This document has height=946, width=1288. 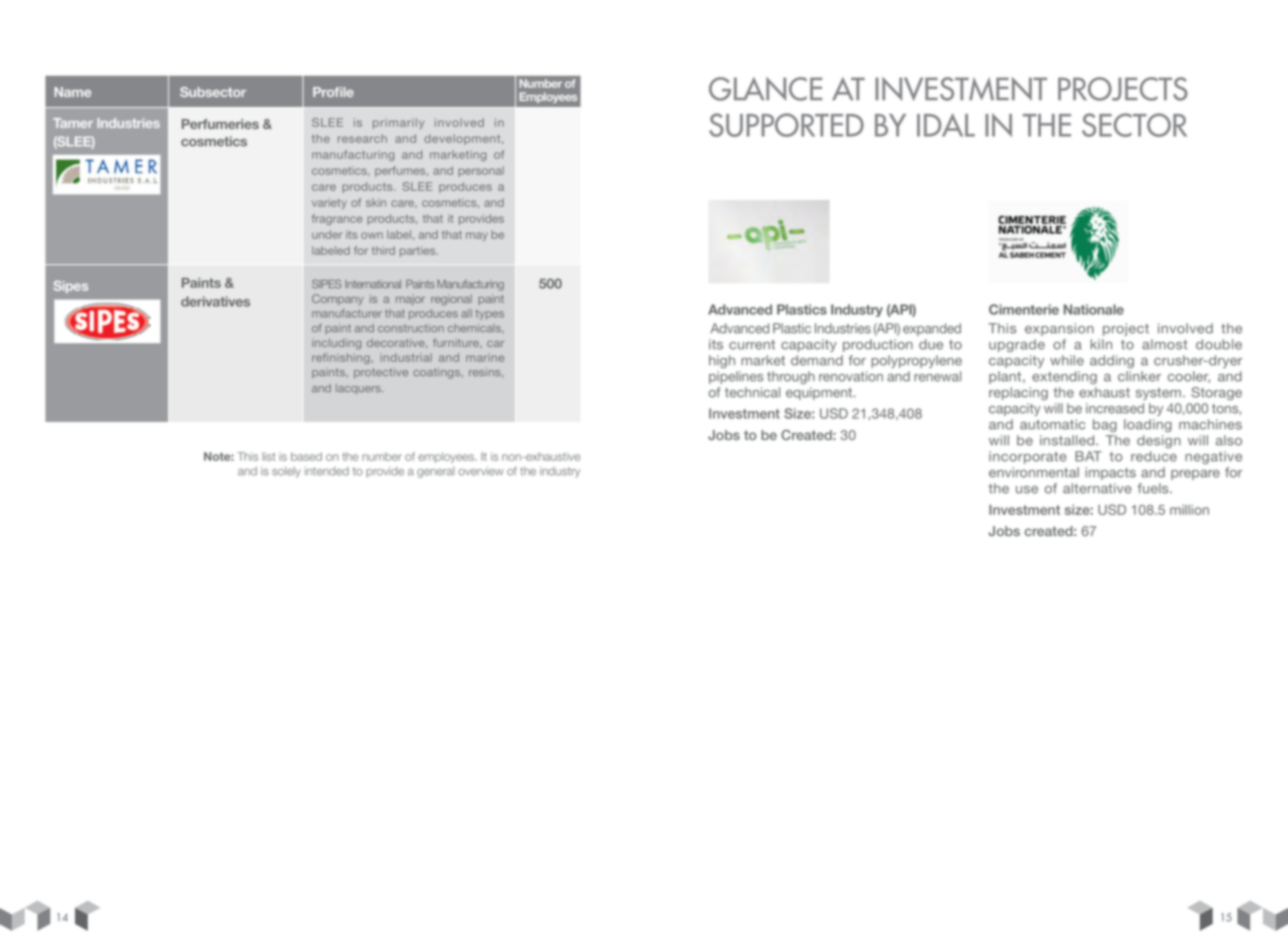 I want to click on variety, so click(x=329, y=203).
